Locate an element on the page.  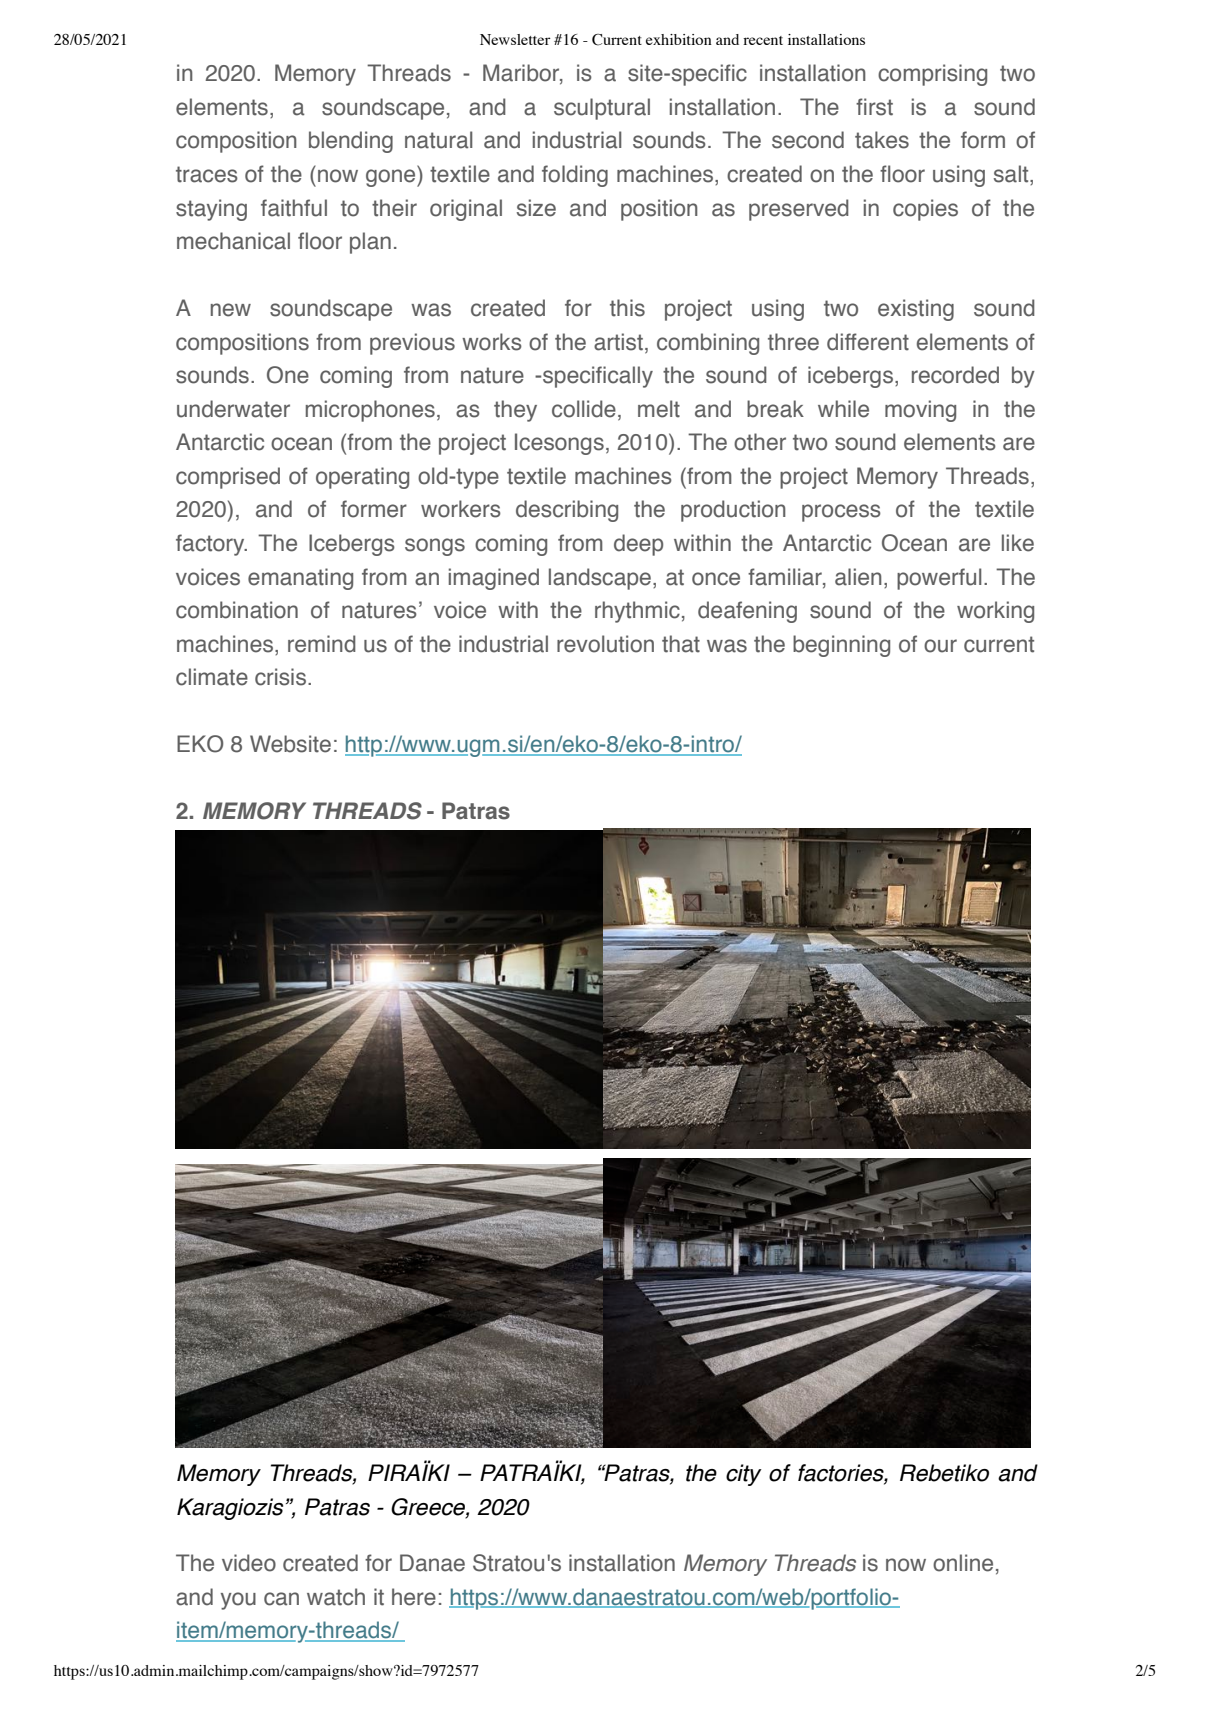
crisis is located at coordinates (282, 677).
